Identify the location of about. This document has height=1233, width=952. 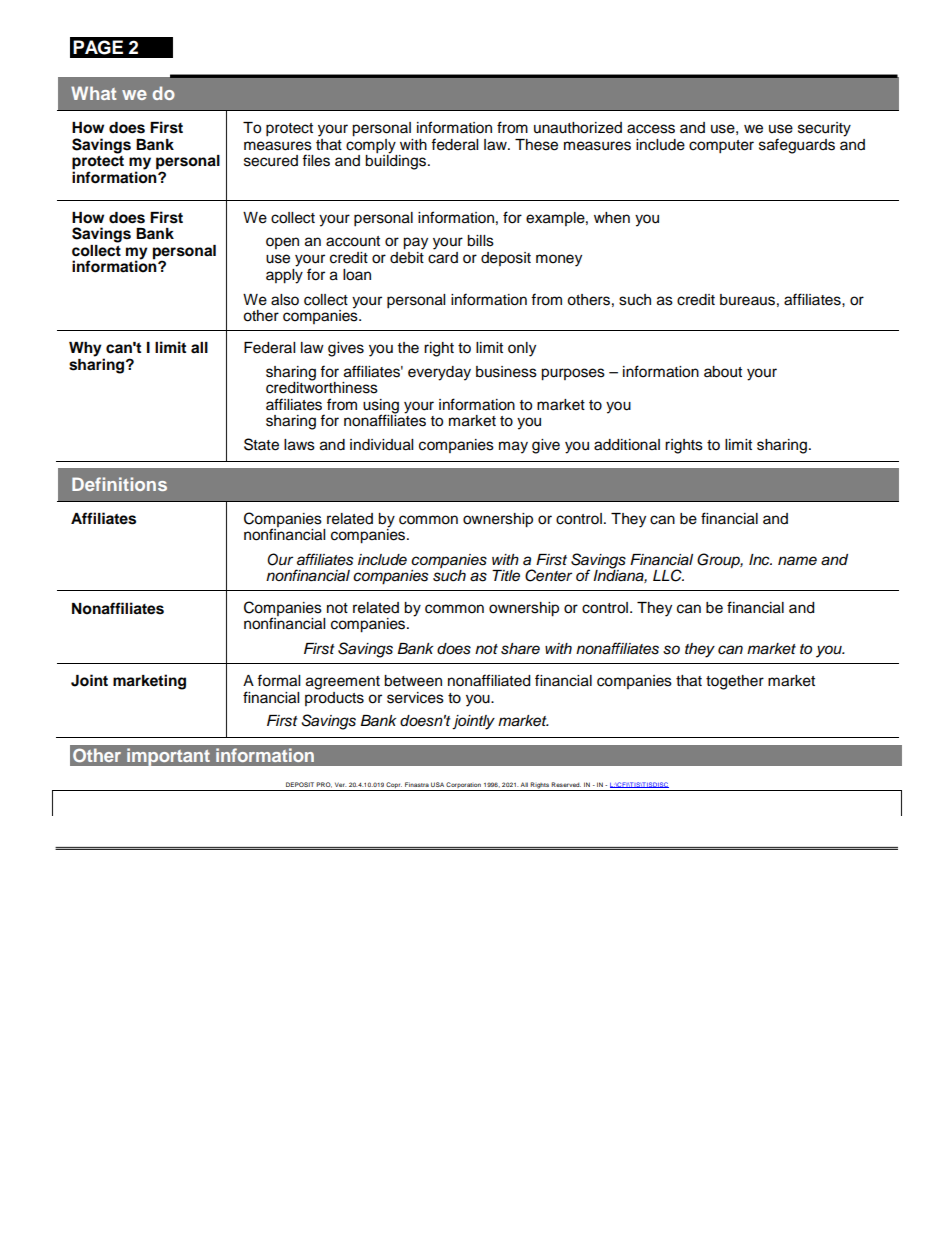
(723, 372).
